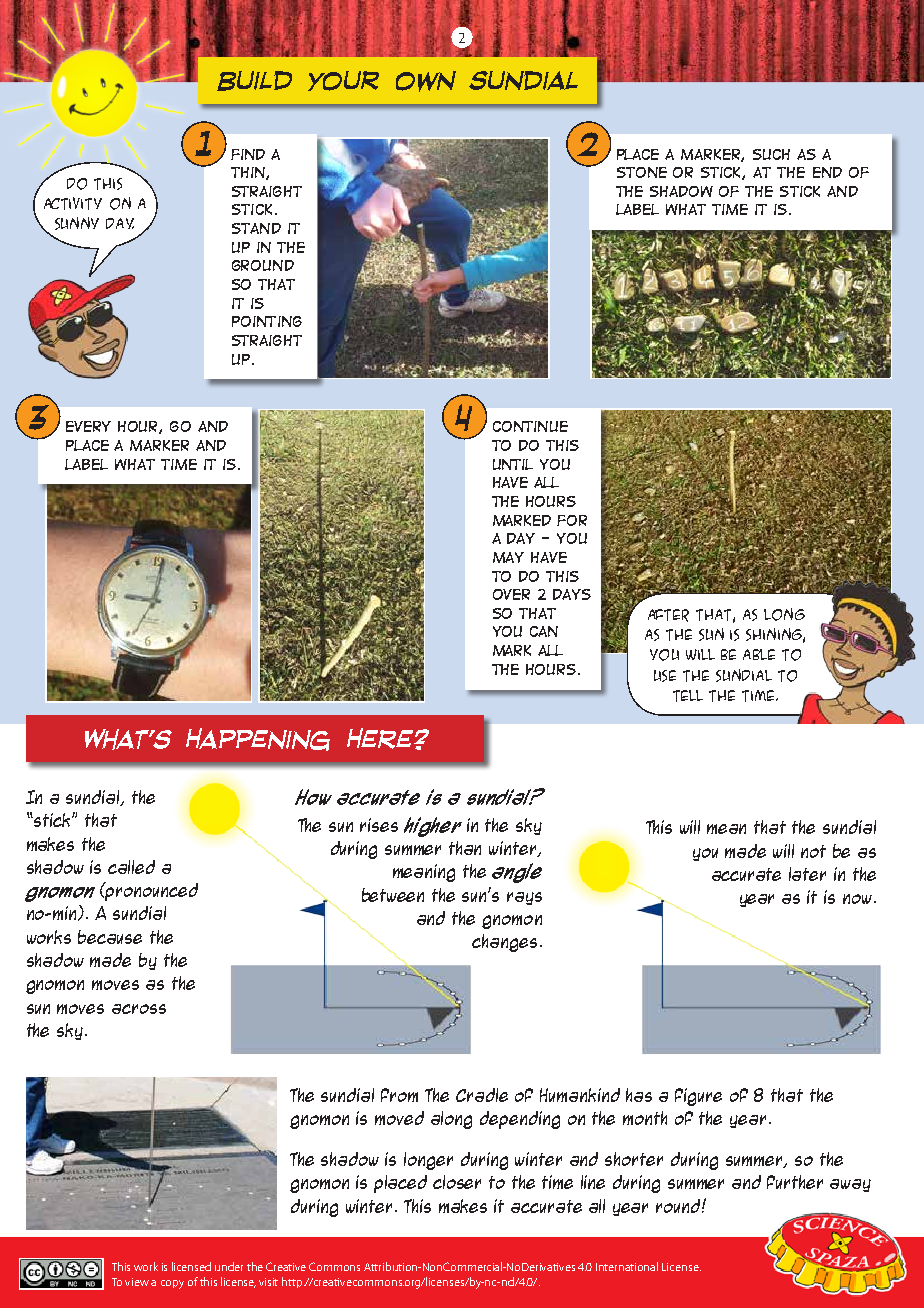 The image size is (924, 1308). What do you see at coordinates (465, 848) in the image?
I see `than` at bounding box center [465, 848].
